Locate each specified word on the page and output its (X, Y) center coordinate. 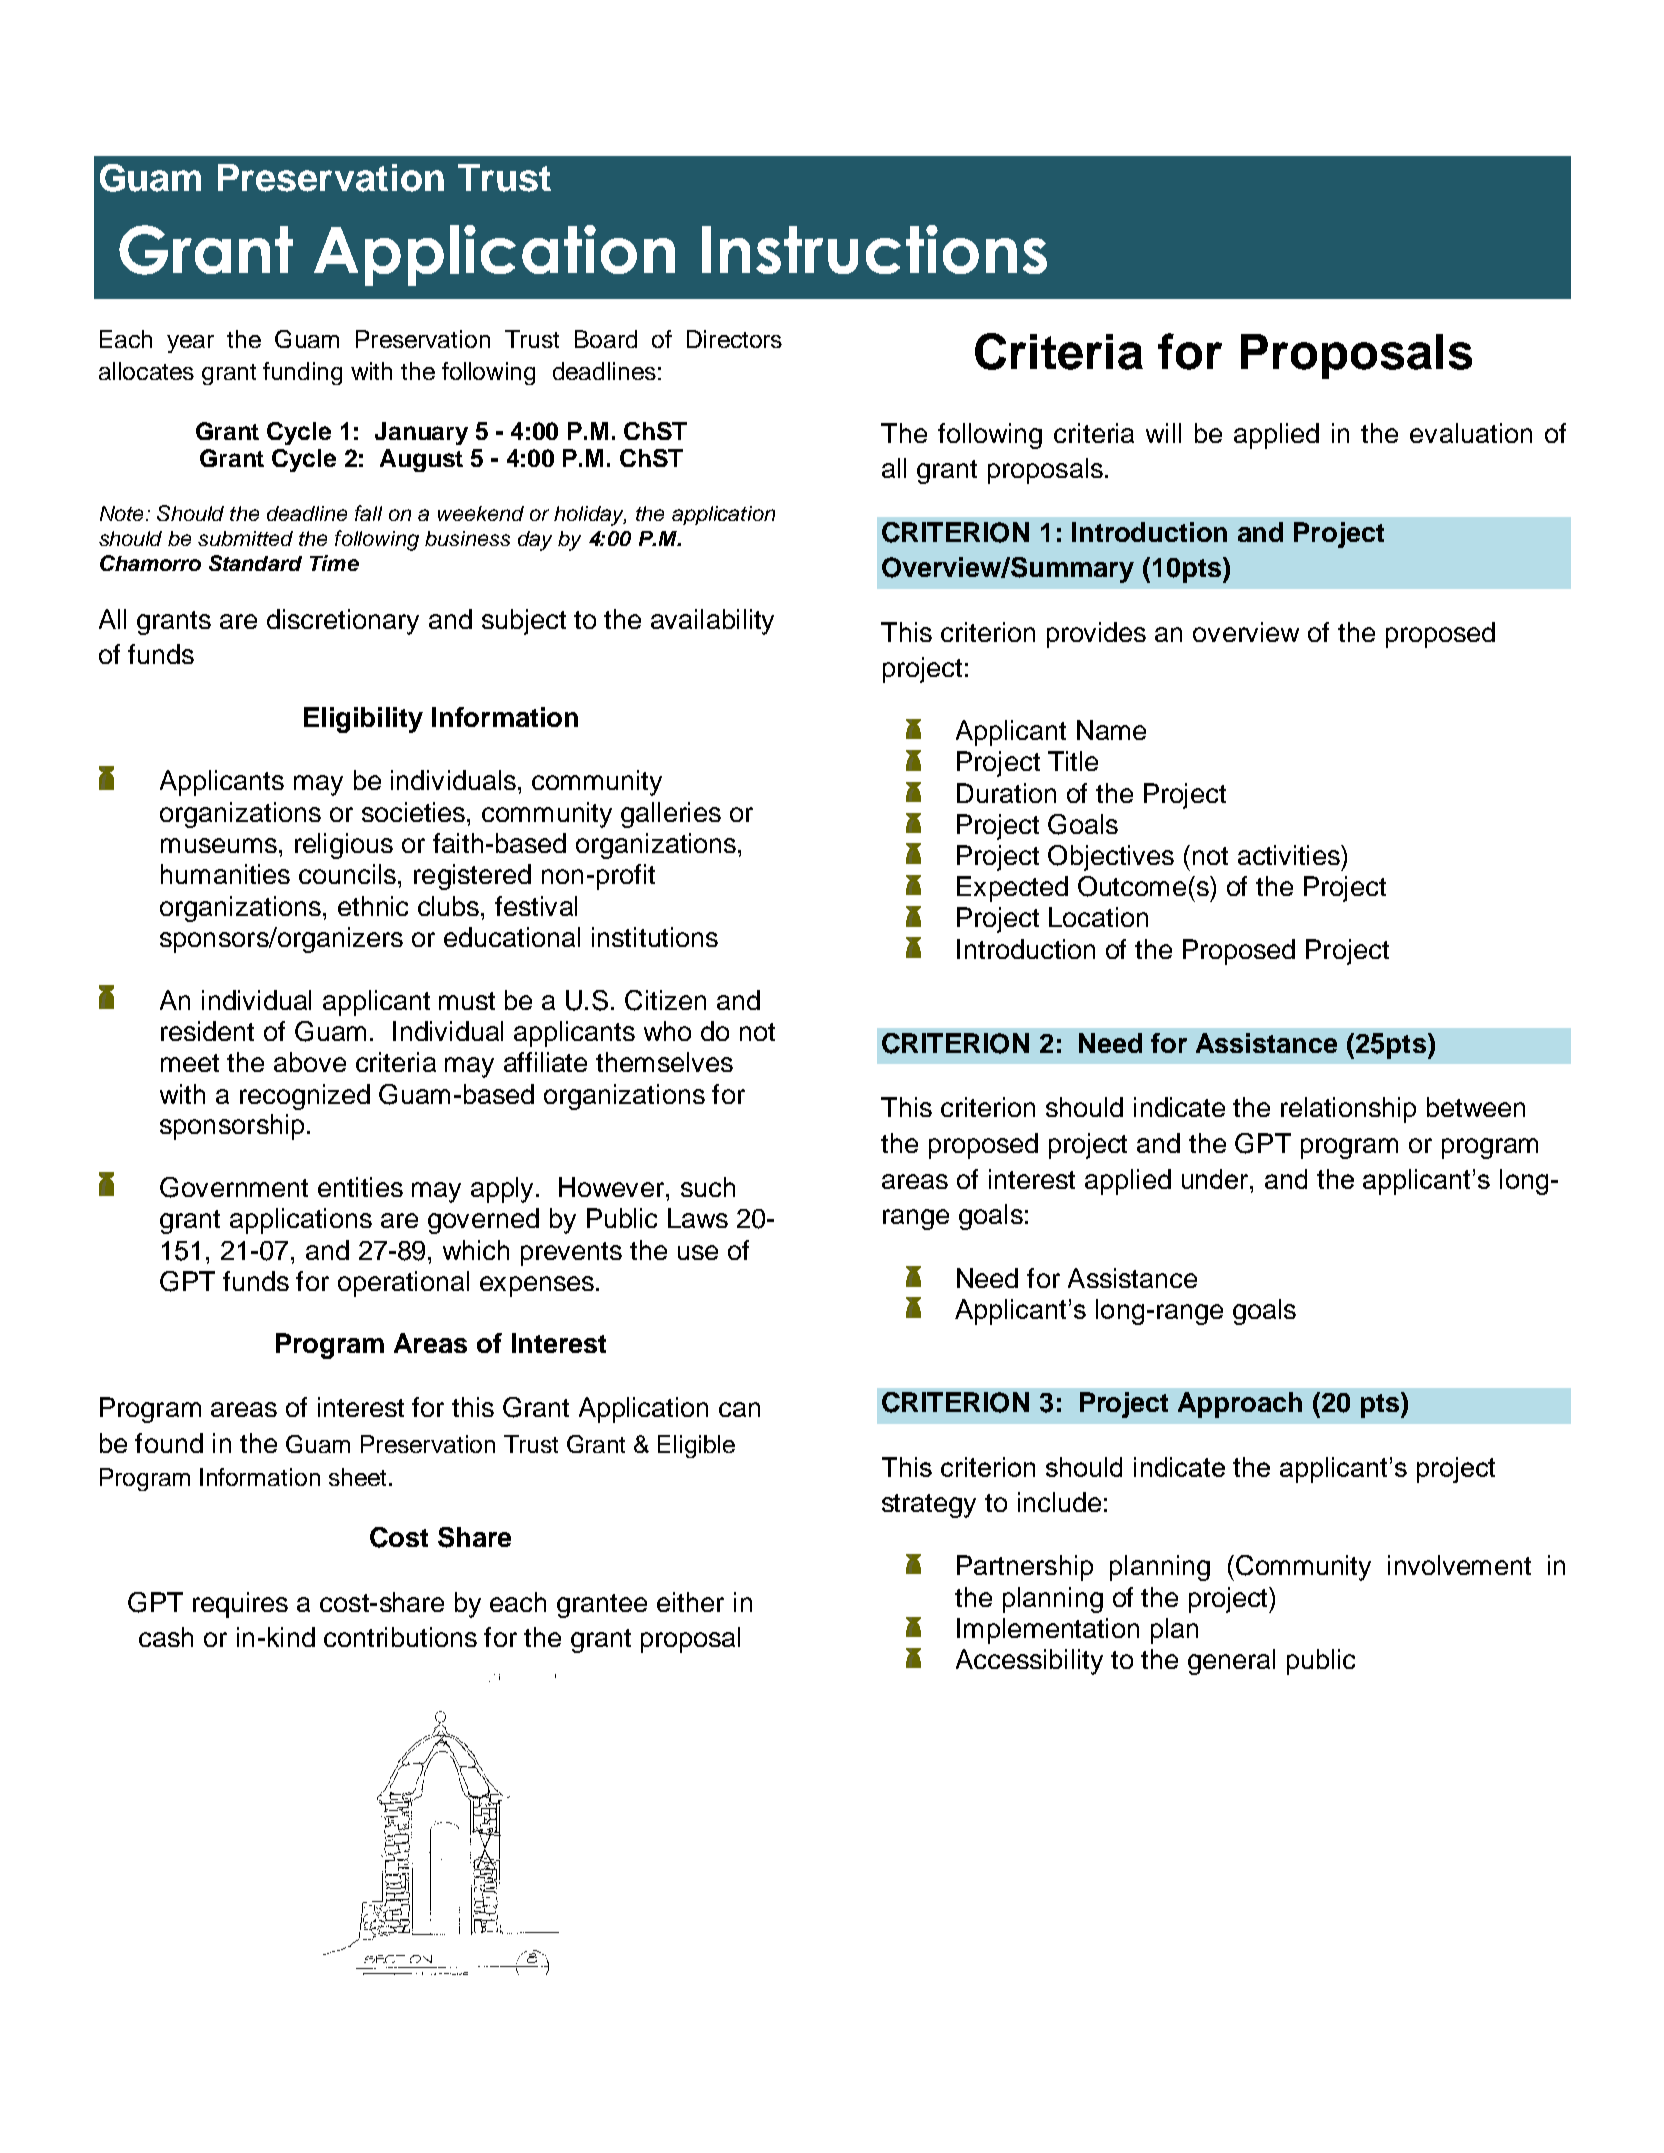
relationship (1348, 1110)
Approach (1240, 1405)
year (190, 344)
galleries (671, 815)
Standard (255, 563)
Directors (734, 339)
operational (403, 1284)
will (1163, 433)
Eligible (696, 1446)
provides (1096, 635)
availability (712, 622)
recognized (305, 1097)
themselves (664, 1062)
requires (240, 1605)
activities (1290, 855)
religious (344, 846)
